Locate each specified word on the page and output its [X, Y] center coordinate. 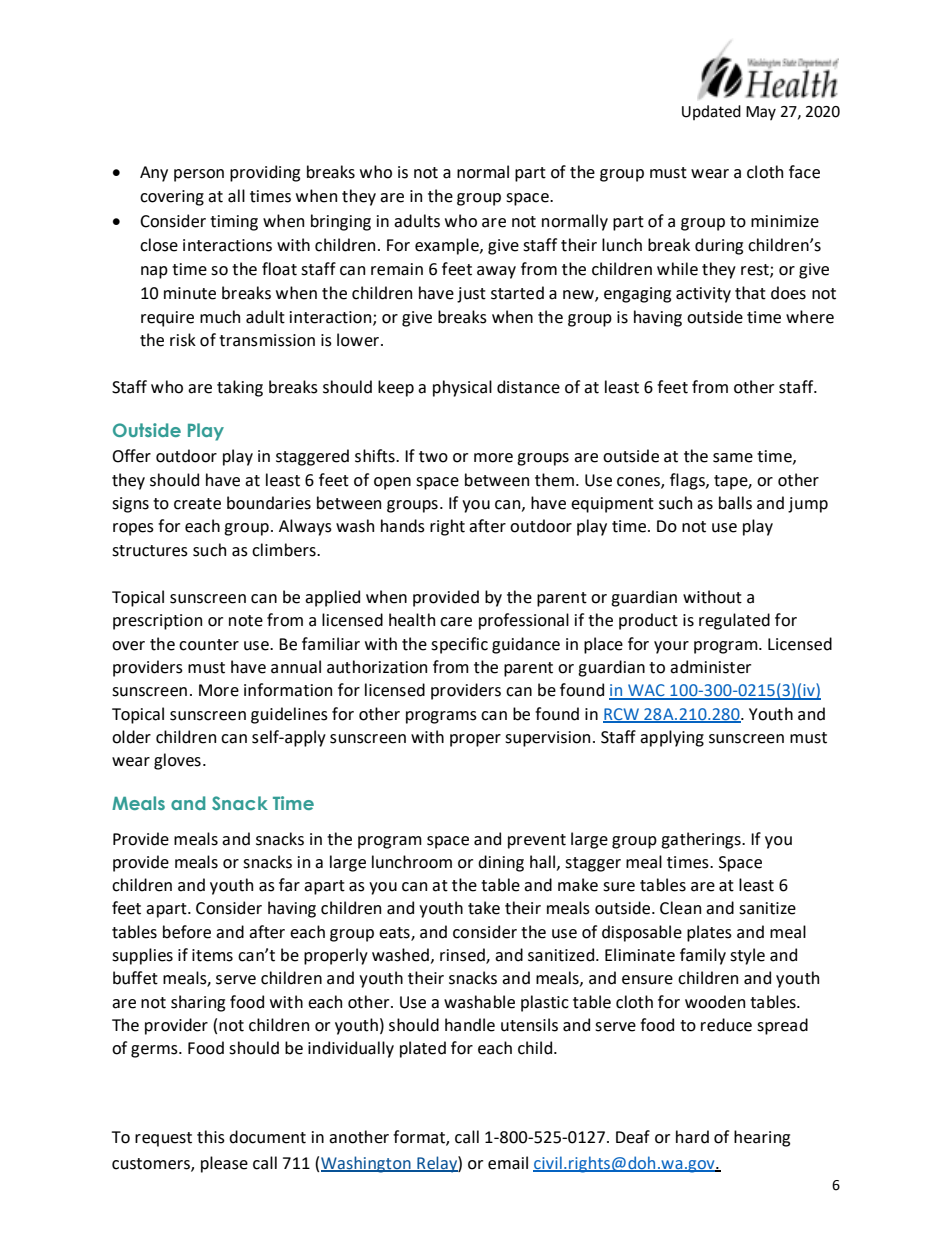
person [199, 175]
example [448, 246]
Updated [711, 112]
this [211, 1137]
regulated [734, 621]
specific [459, 645]
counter [209, 645]
